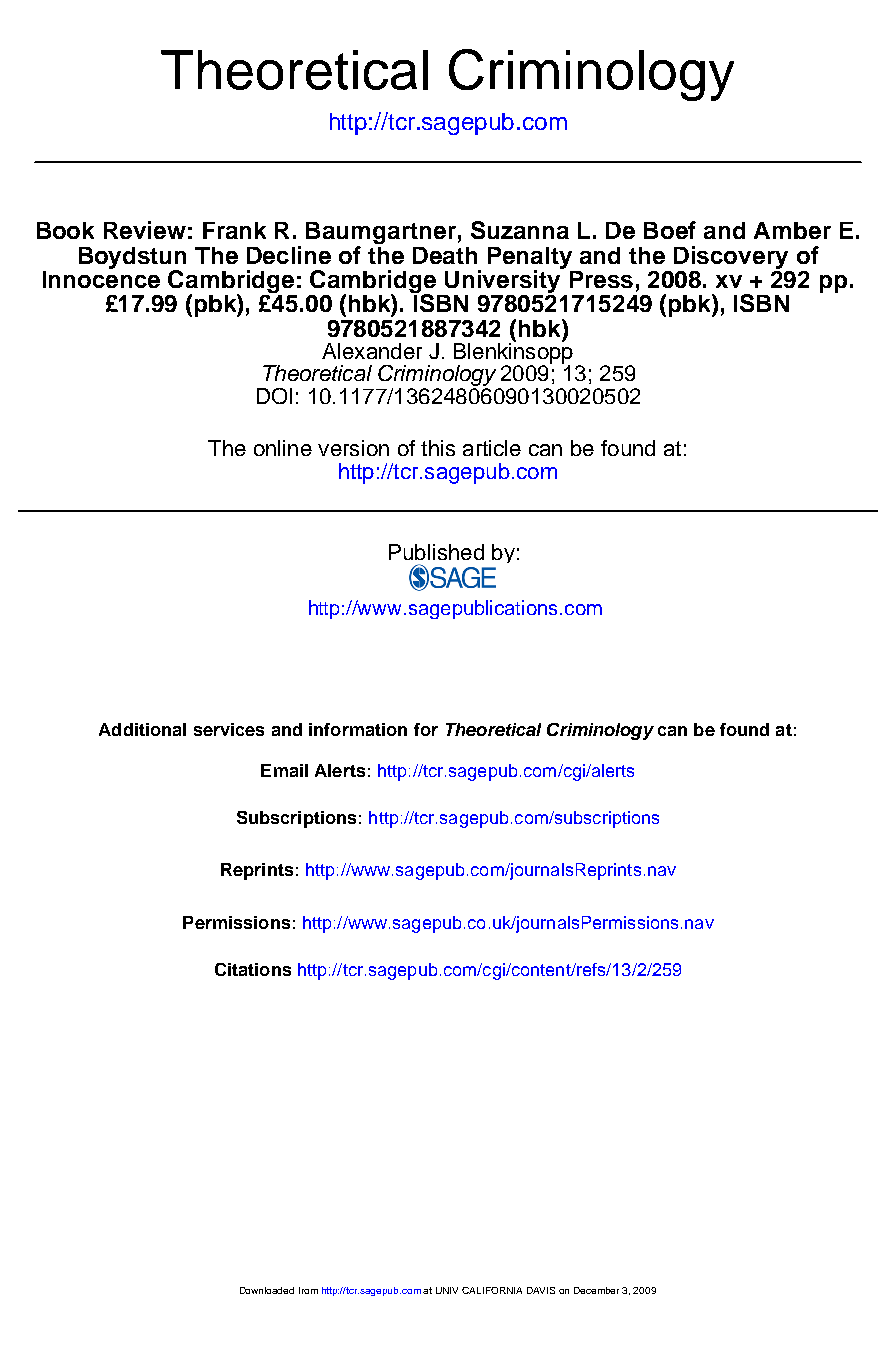 Image resolution: width=896 pixels, height=1345 pixels. What do you see at coordinates (436, 552) in the page?
I see `Published` at bounding box center [436, 552].
